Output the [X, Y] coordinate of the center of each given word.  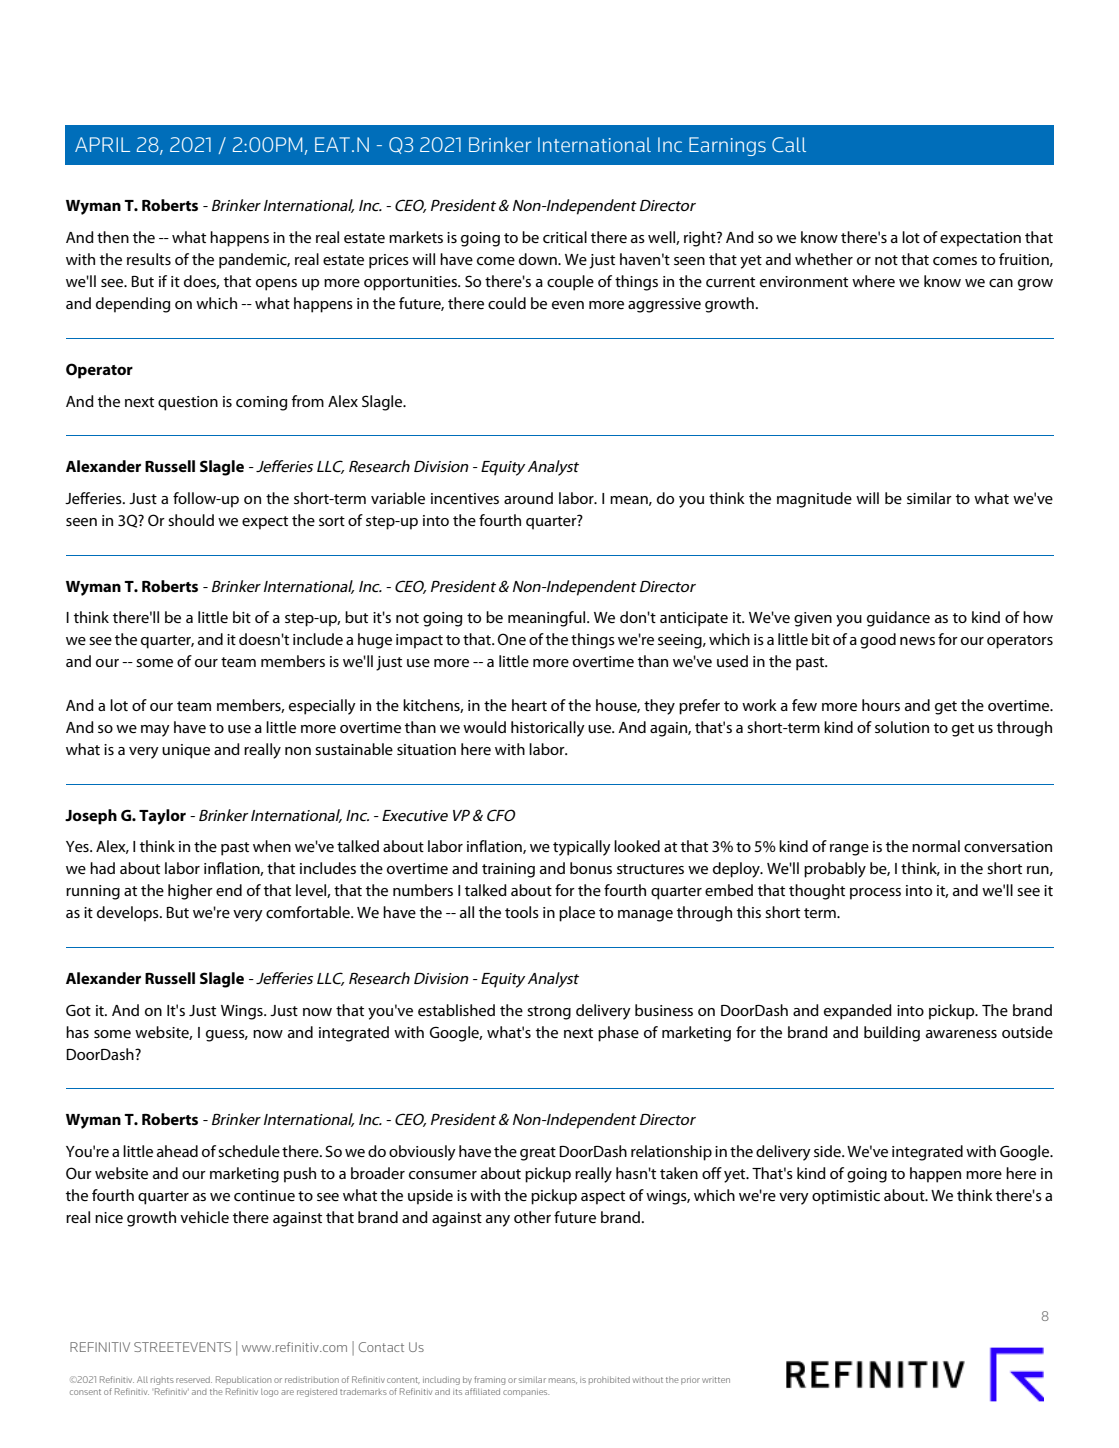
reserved [194, 1379]
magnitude [814, 500]
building [892, 1034]
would [484, 727]
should [191, 520]
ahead [177, 1151]
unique [186, 751]
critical [565, 237]
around [528, 498]
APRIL [102, 144]
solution [902, 727]
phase [618, 1034]
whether [824, 259]
